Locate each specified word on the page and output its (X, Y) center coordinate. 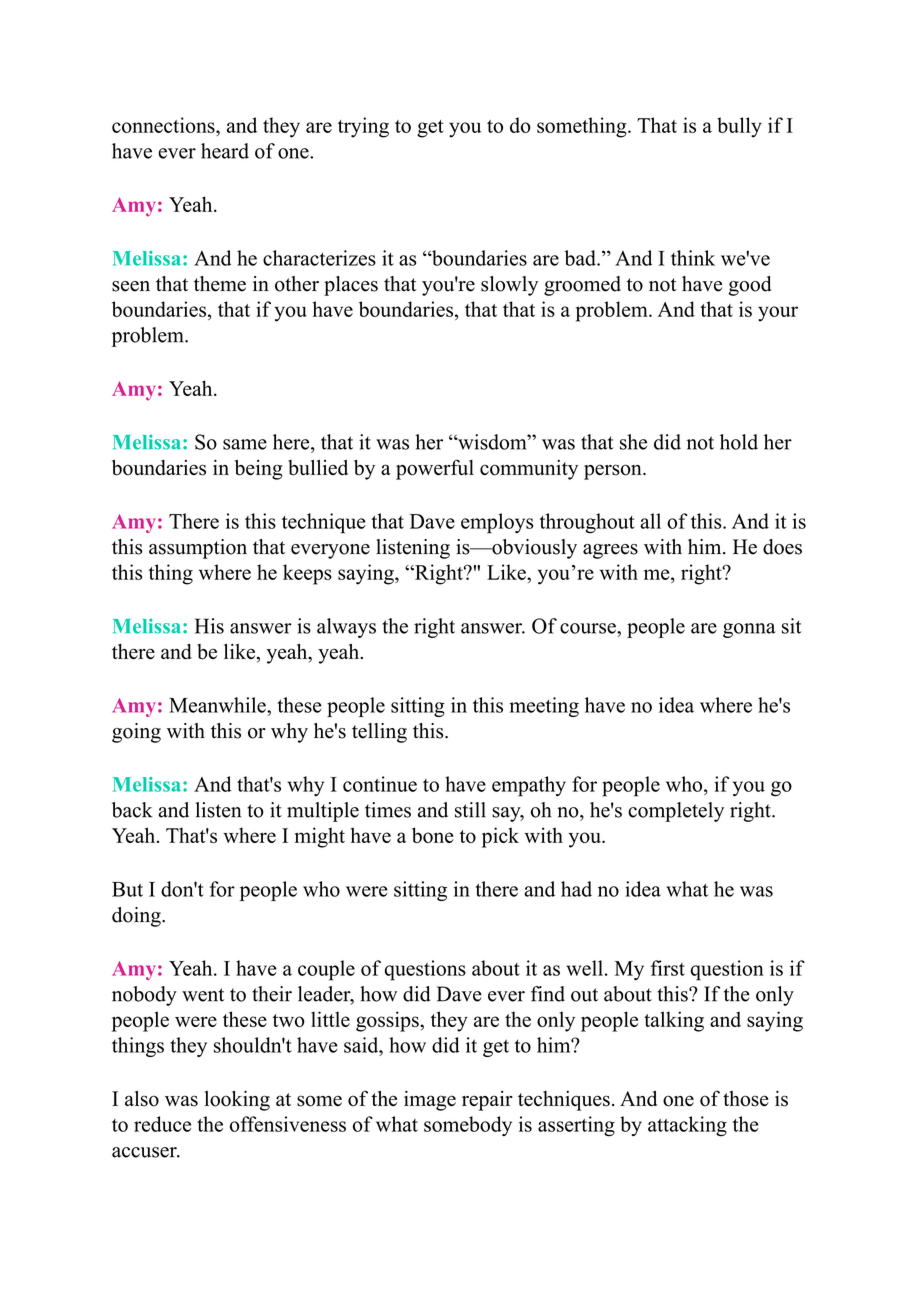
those (746, 1099)
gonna (749, 630)
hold (739, 442)
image (430, 1101)
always (346, 628)
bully (739, 127)
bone (433, 835)
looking (237, 1101)
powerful (435, 469)
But (127, 889)
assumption (198, 549)
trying (363, 127)
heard (225, 151)
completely (676, 812)
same (245, 444)
